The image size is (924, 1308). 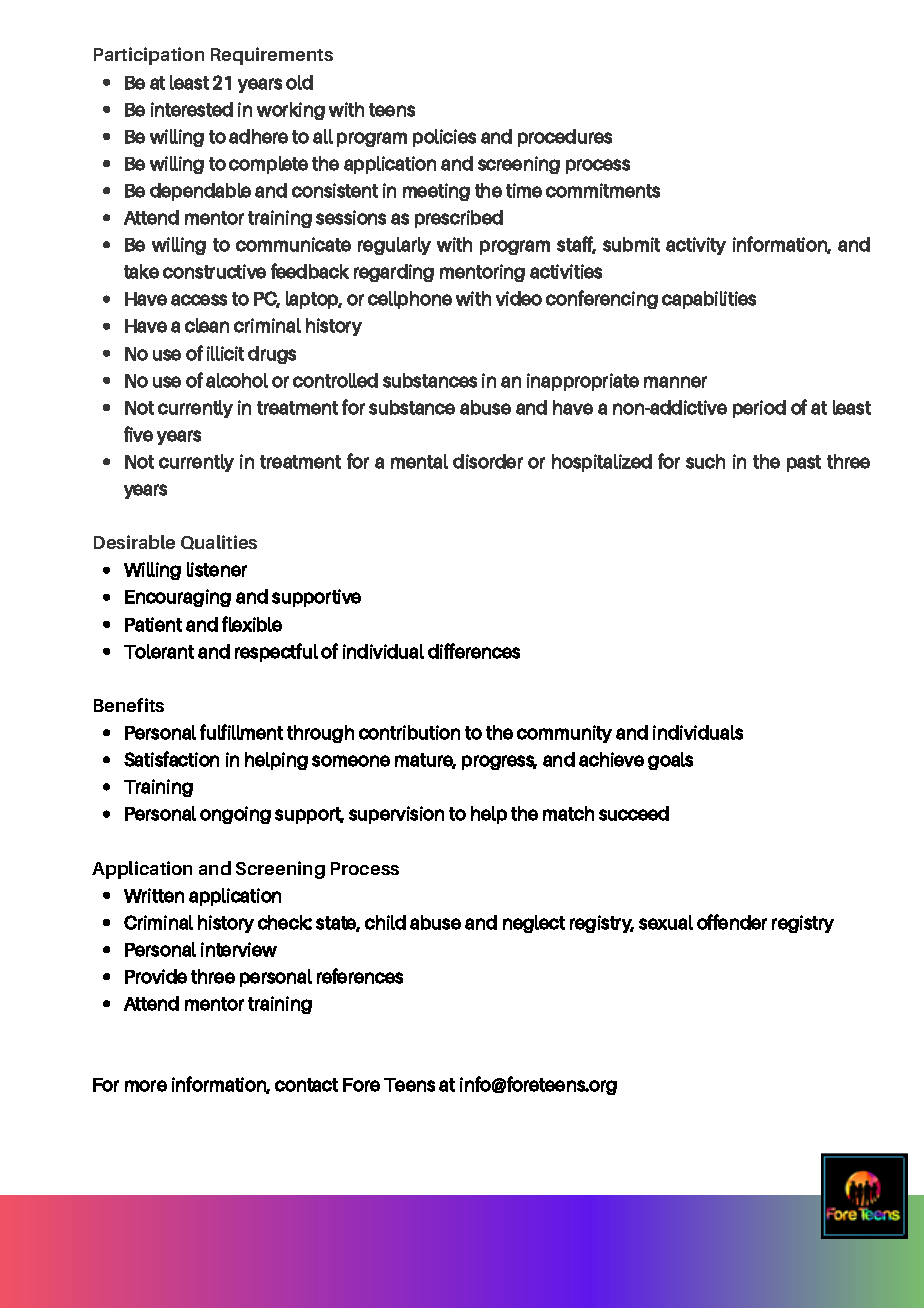 What do you see at coordinates (705, 461) in the screenshot?
I see `such` at bounding box center [705, 461].
